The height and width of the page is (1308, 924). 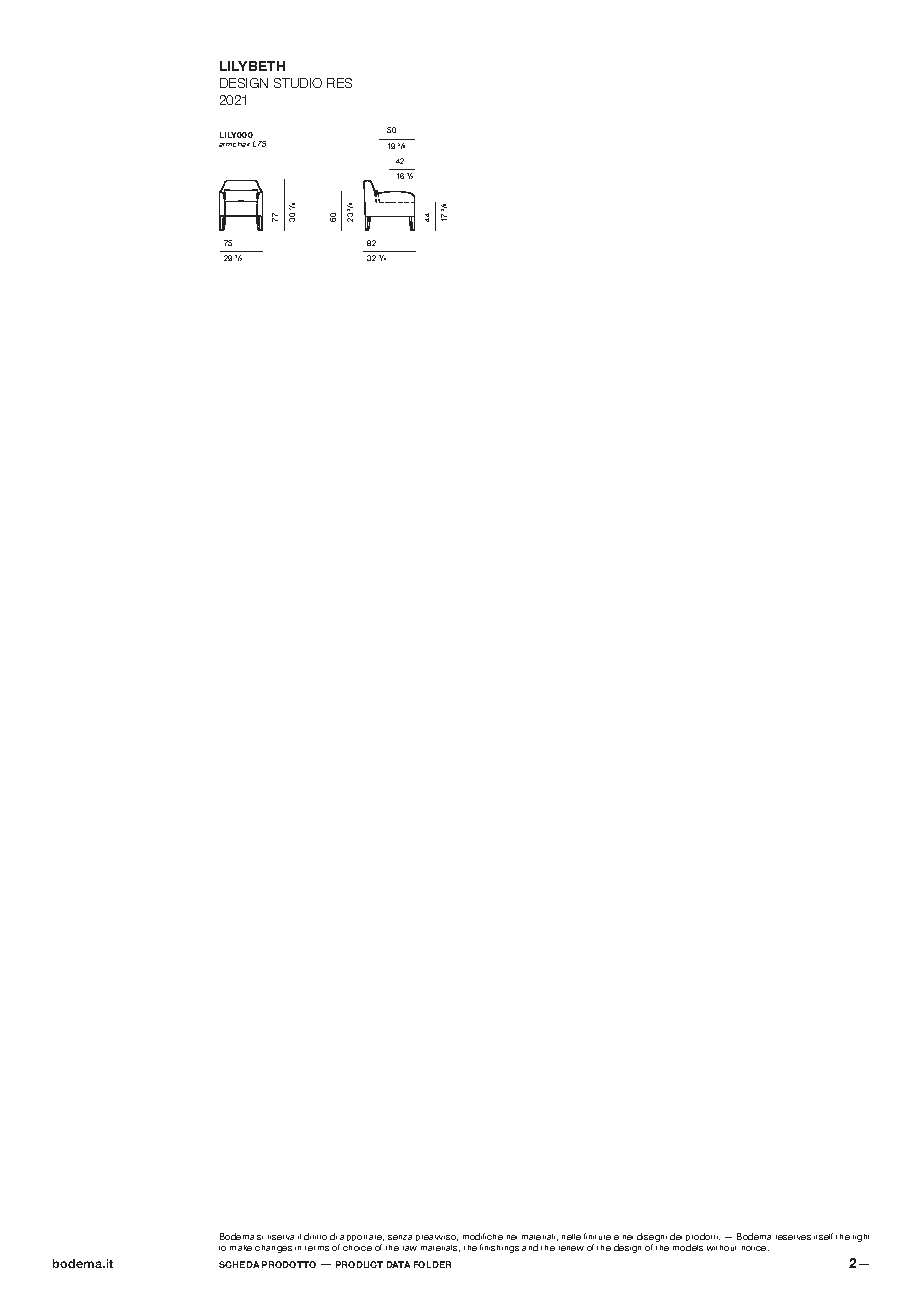 I want to click on terms, so click(x=317, y=1248).
